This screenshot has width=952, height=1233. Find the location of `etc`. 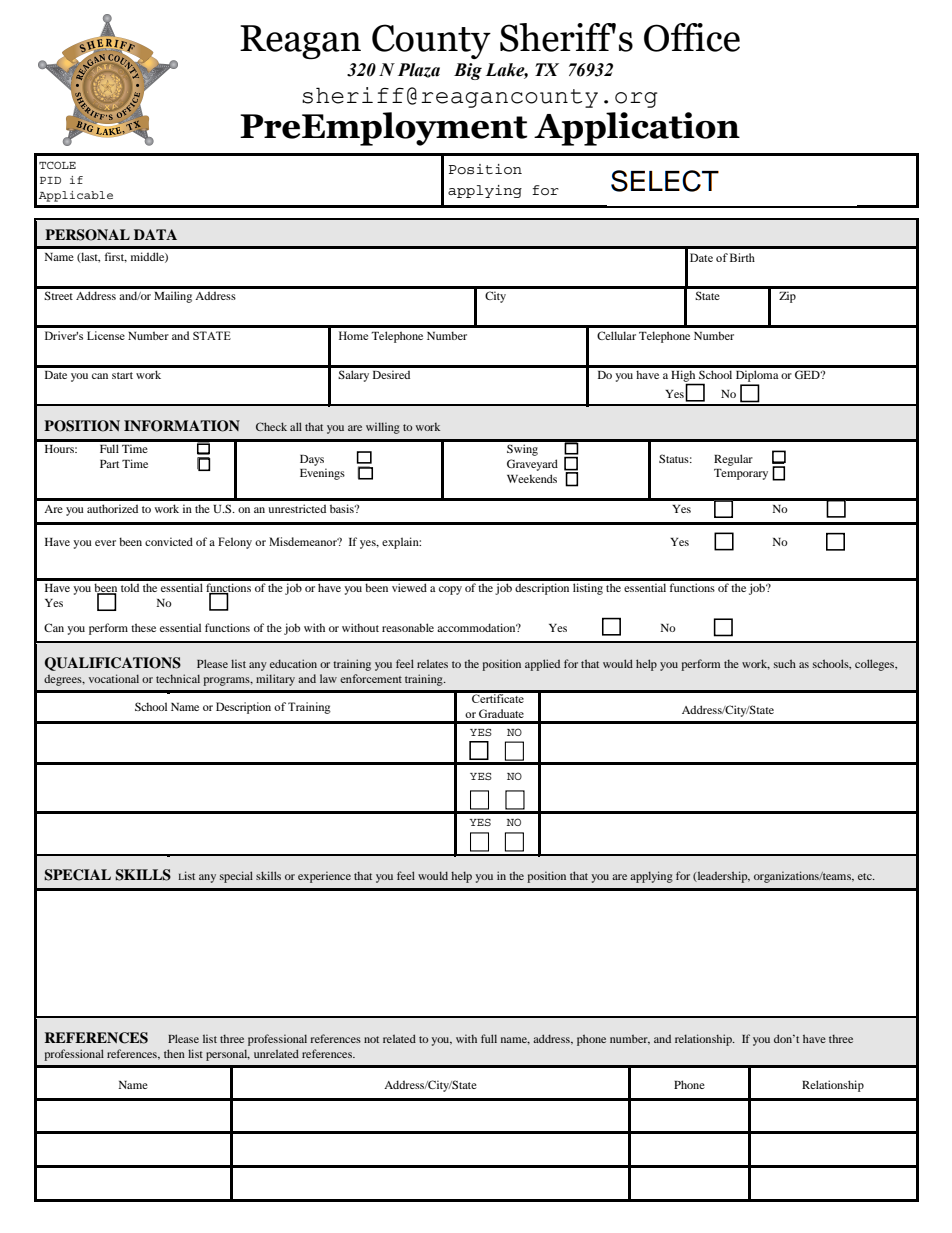

etc is located at coordinates (866, 876).
